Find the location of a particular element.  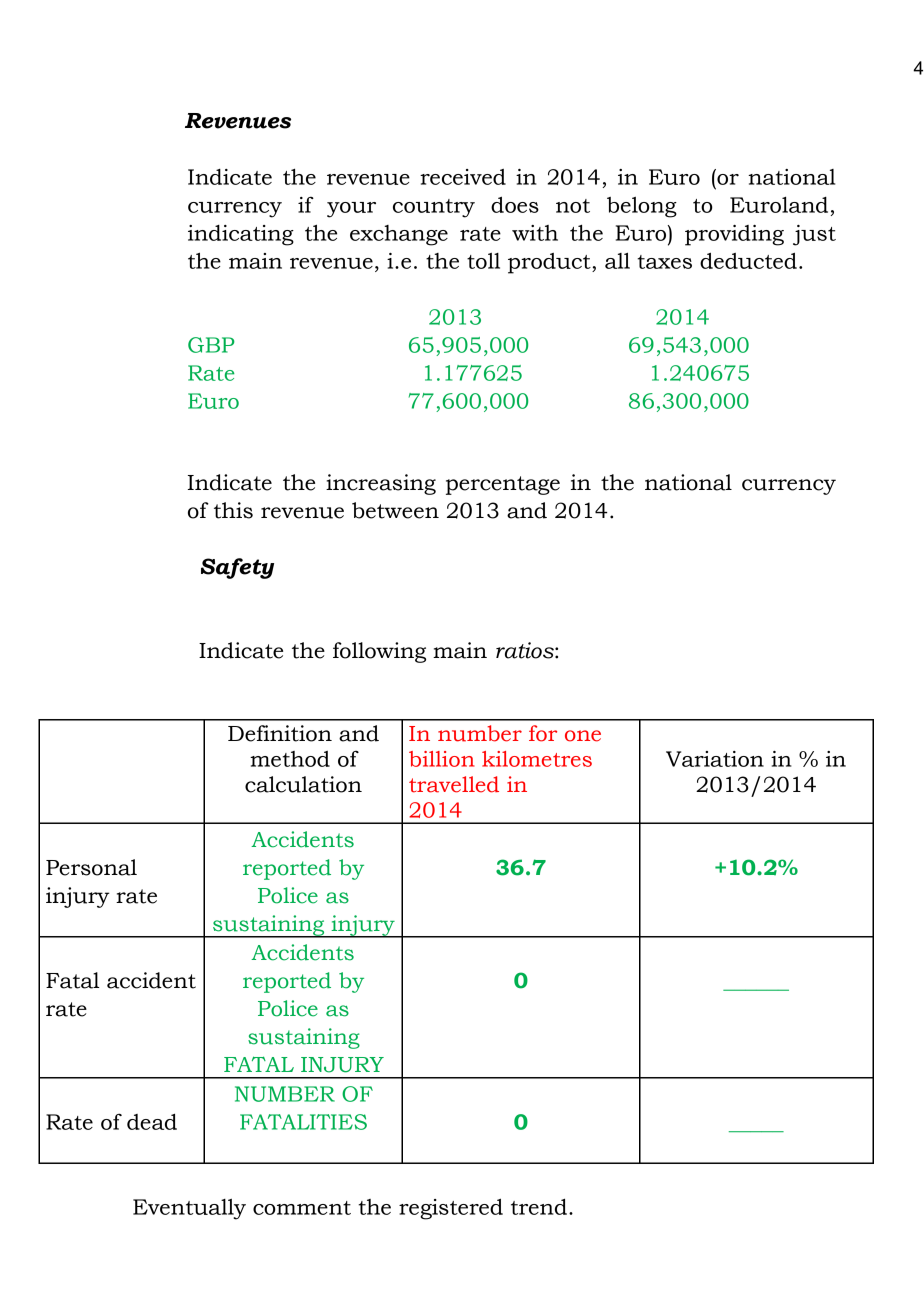

Variation is located at coordinates (715, 759).
